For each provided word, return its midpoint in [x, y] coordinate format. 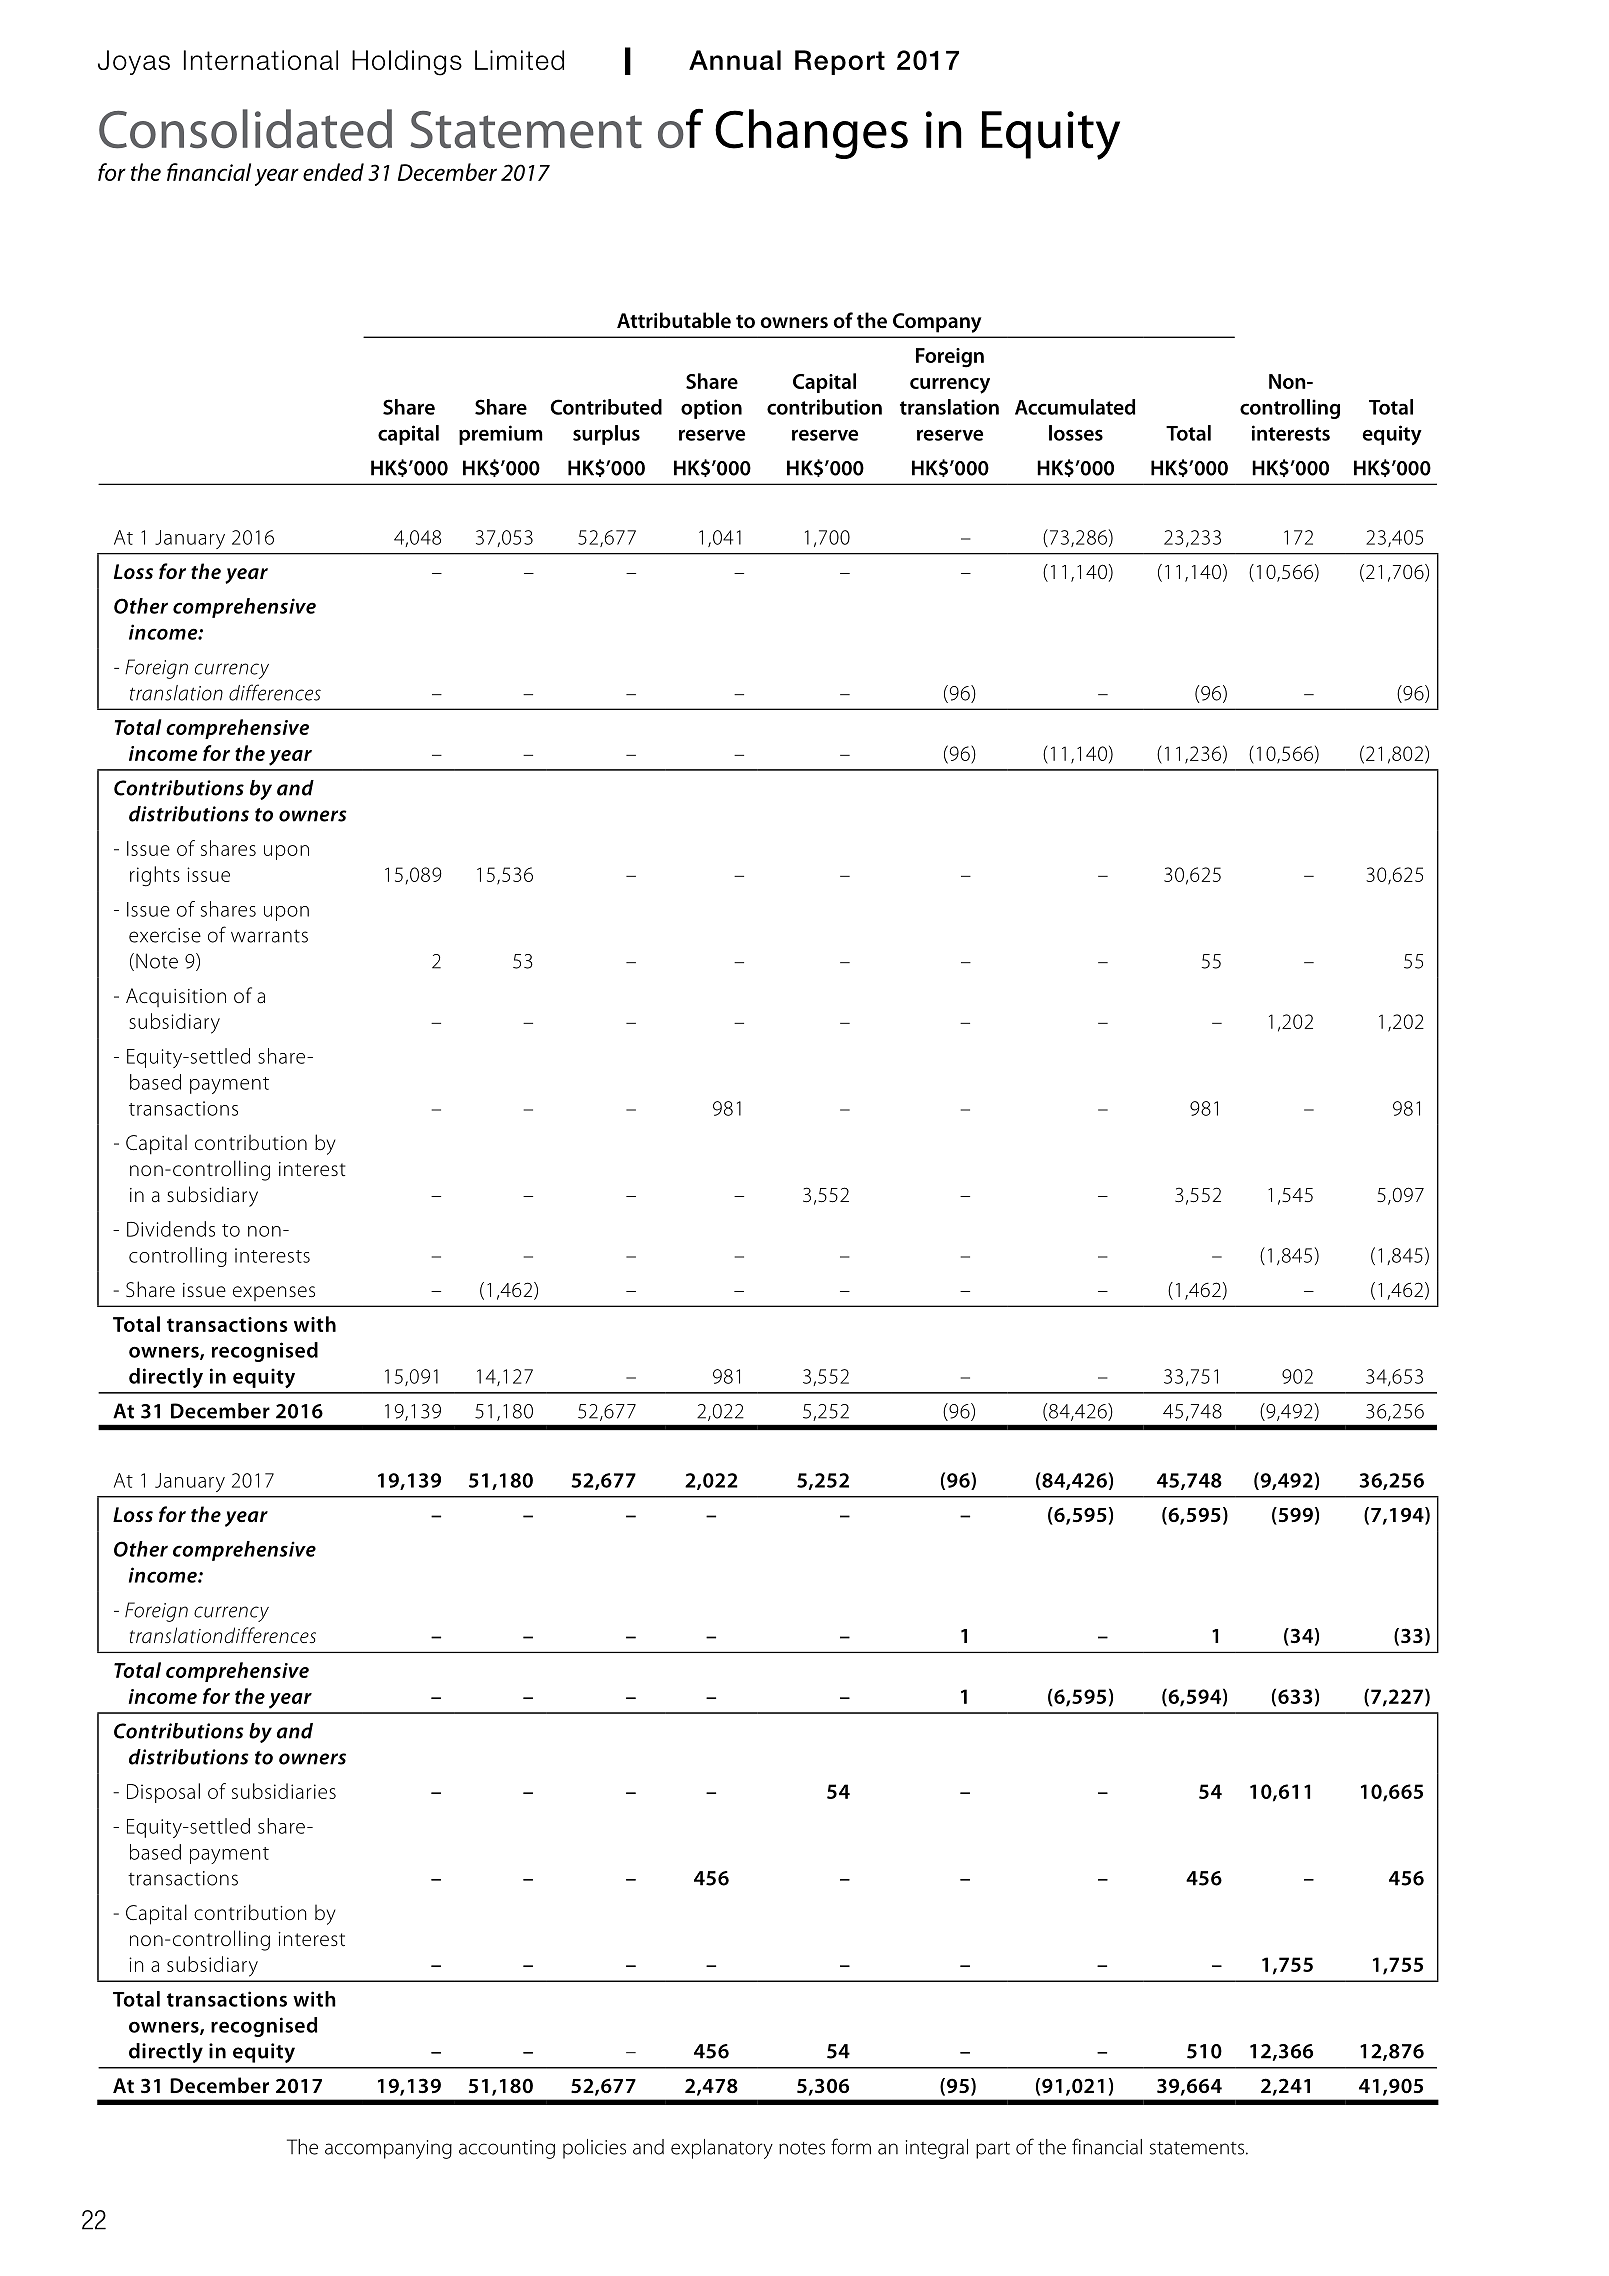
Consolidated [245, 129]
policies [594, 2149]
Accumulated [1075, 407]
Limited [519, 60]
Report [840, 62]
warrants [269, 936]
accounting [507, 2149]
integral [937, 2149]
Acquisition [176, 997]
